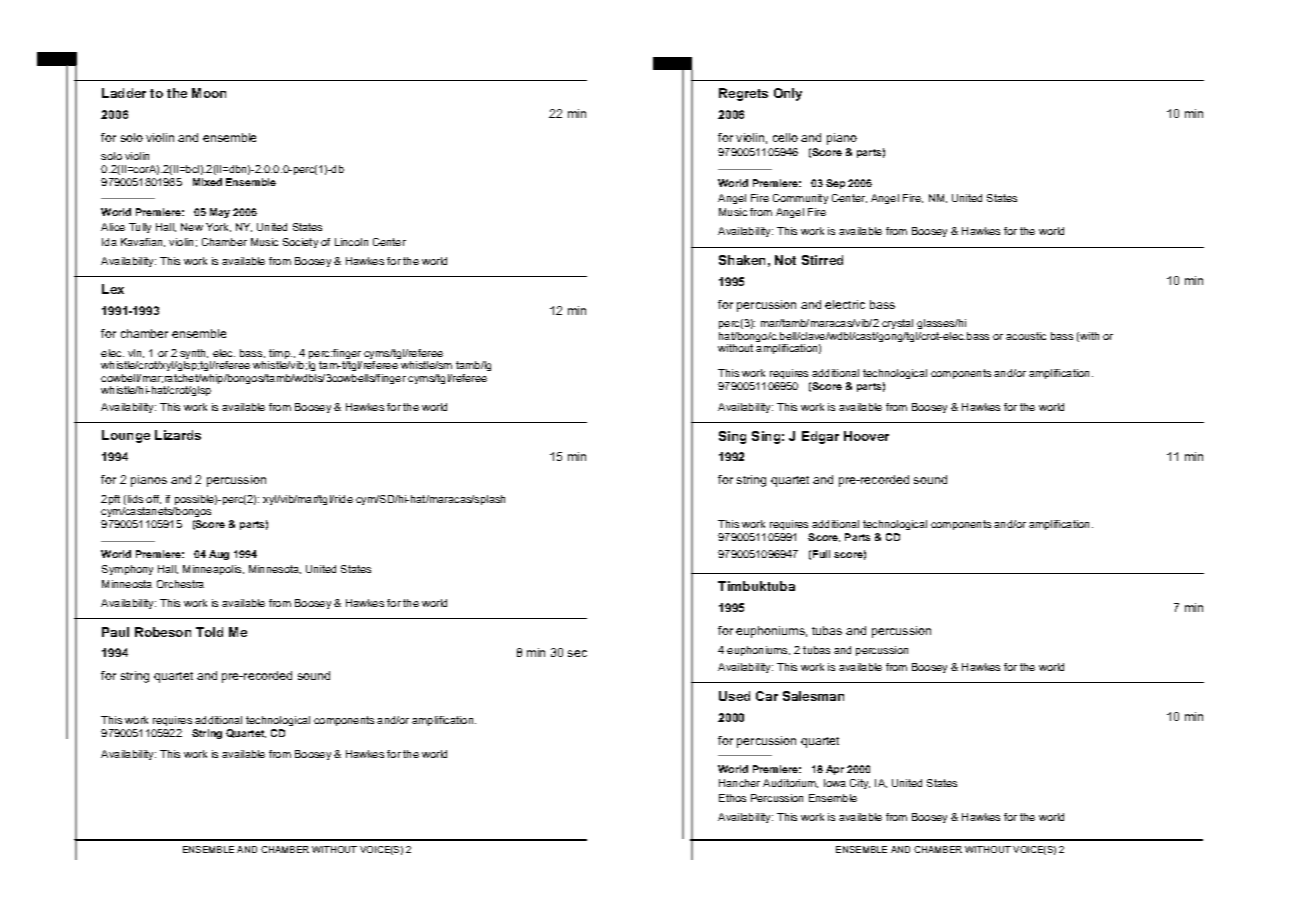 The height and width of the page is (924, 1307). What do you see at coordinates (822, 260) in the page?
I see `Stirred` at bounding box center [822, 260].
